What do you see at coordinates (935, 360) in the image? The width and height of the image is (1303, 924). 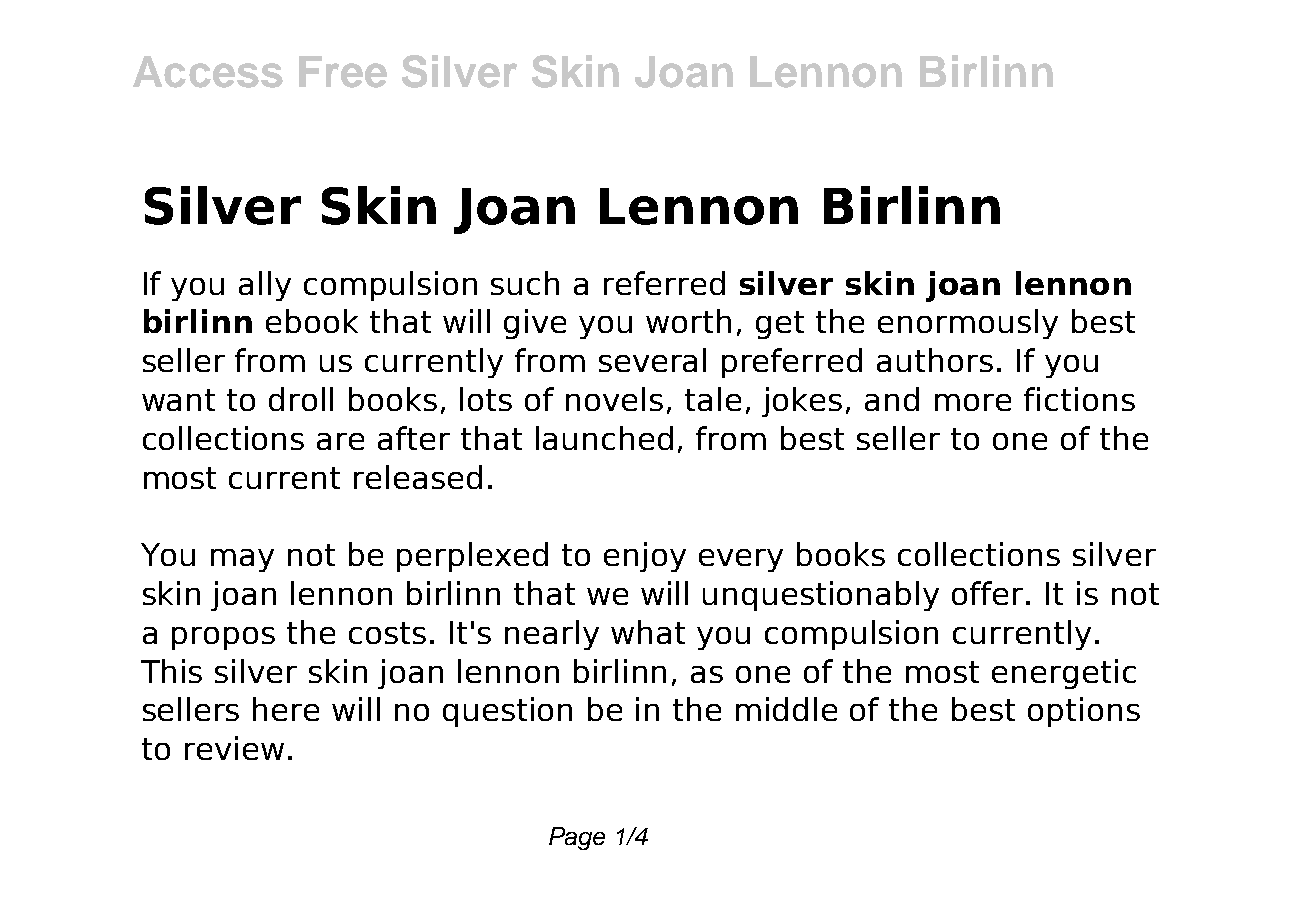 I see `authors` at bounding box center [935, 360].
